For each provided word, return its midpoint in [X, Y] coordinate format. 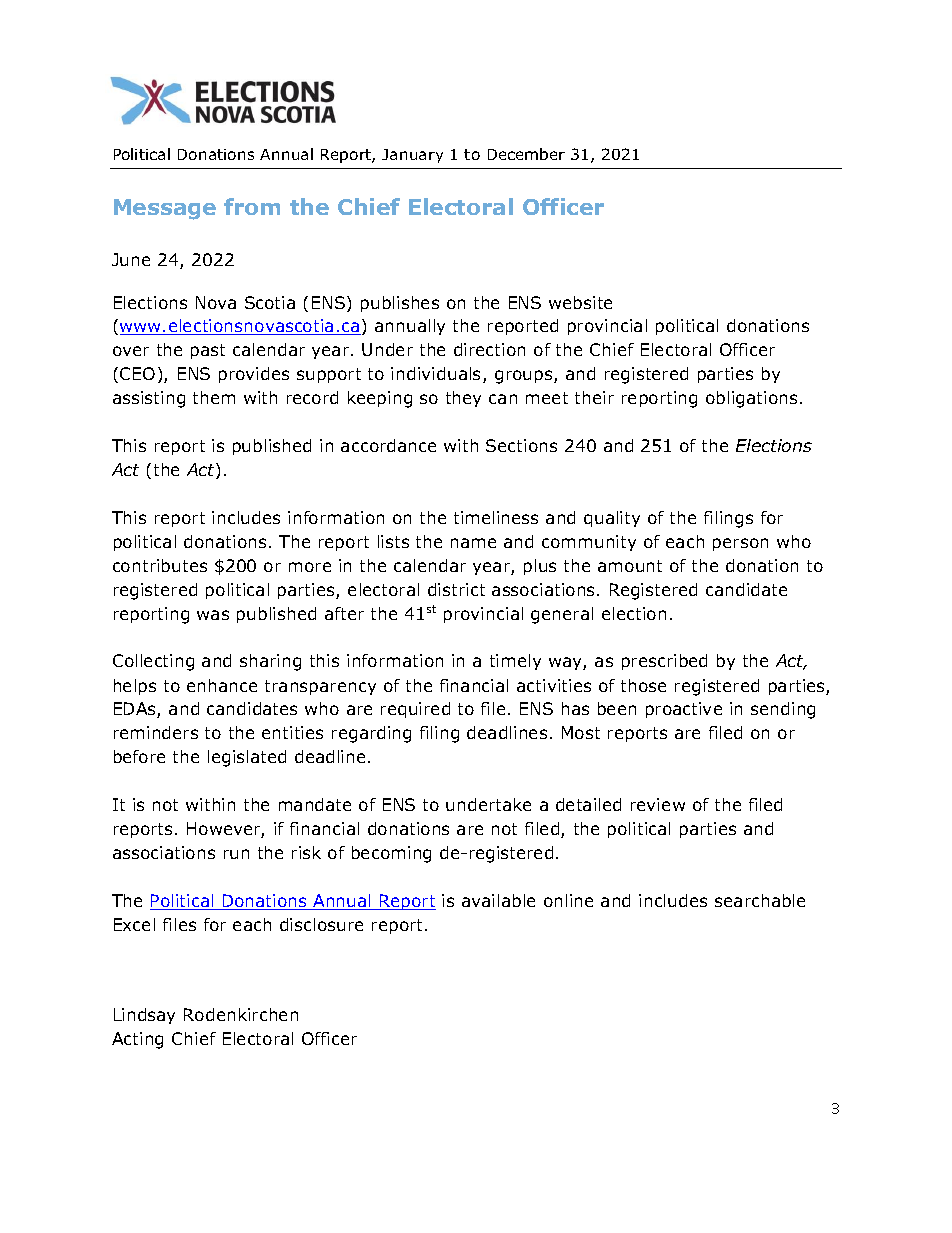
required [415, 710]
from [252, 206]
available [498, 900]
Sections [521, 445]
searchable [760, 900]
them [214, 397]
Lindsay [144, 1016]
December [526, 154]
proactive [684, 710]
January [412, 156]
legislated [247, 758]
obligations [751, 399]
